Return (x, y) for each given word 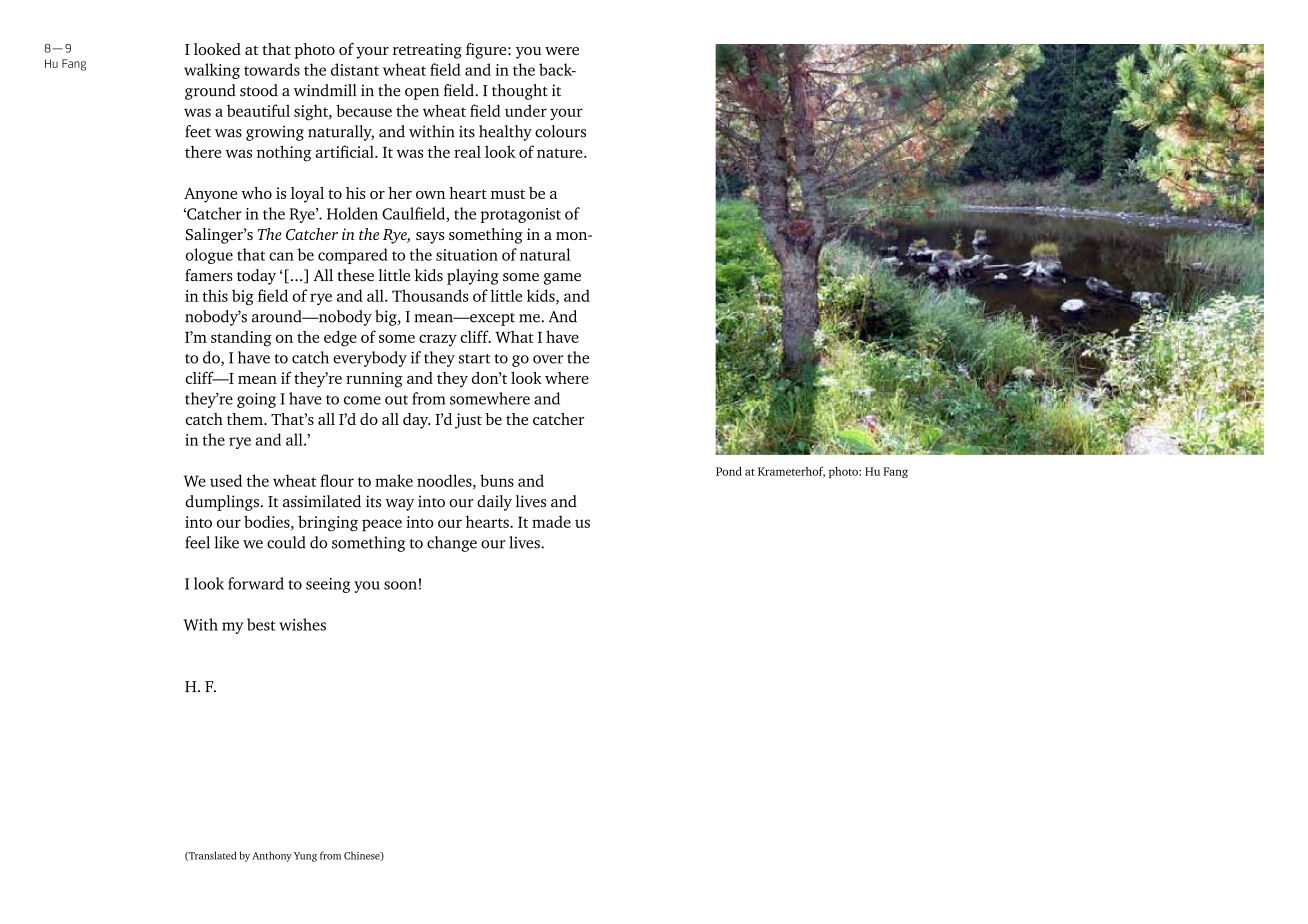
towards (272, 69)
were (562, 51)
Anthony (272, 856)
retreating (427, 51)
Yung (305, 857)
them (246, 419)
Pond (729, 471)
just (468, 421)
